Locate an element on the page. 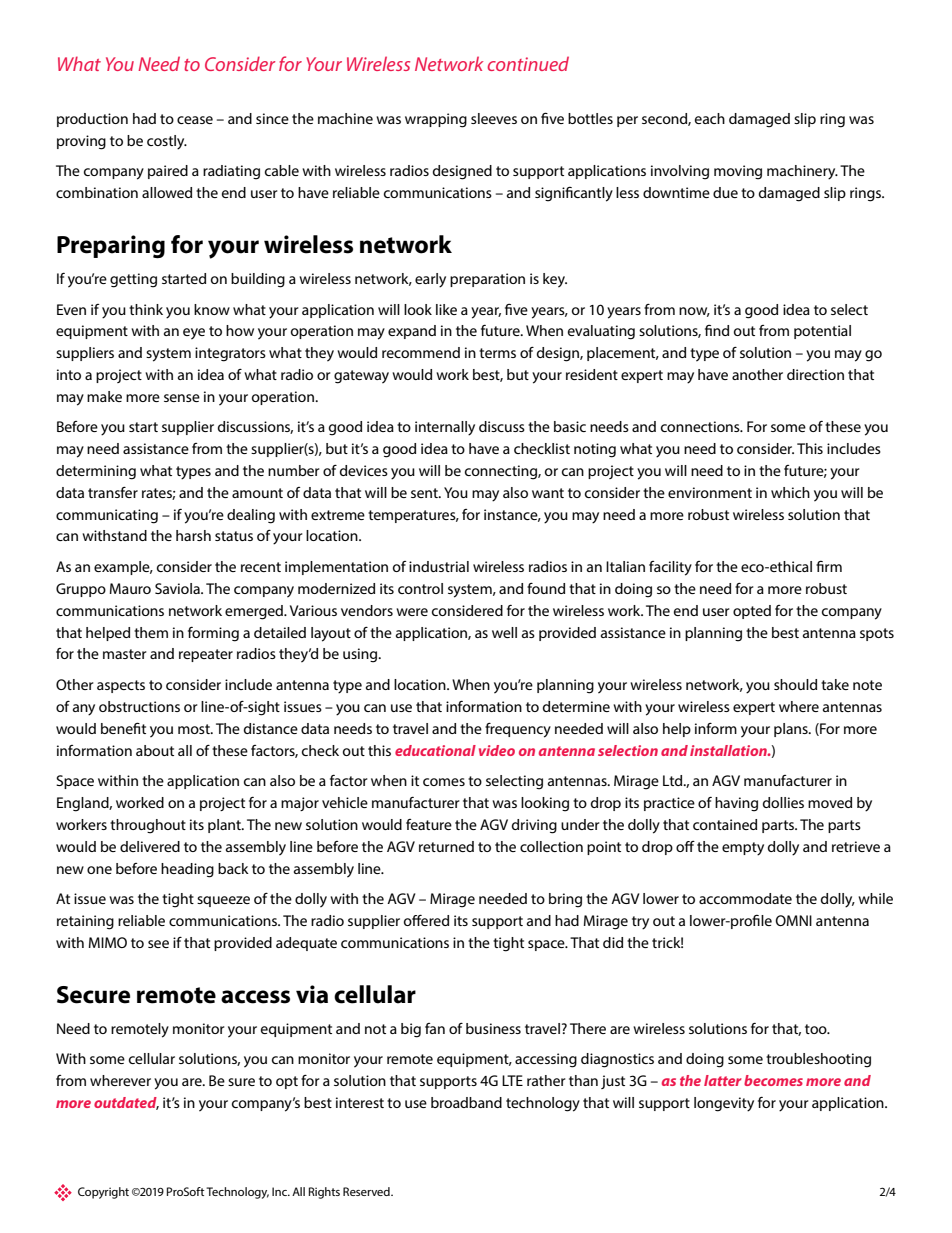  each is located at coordinates (710, 118).
